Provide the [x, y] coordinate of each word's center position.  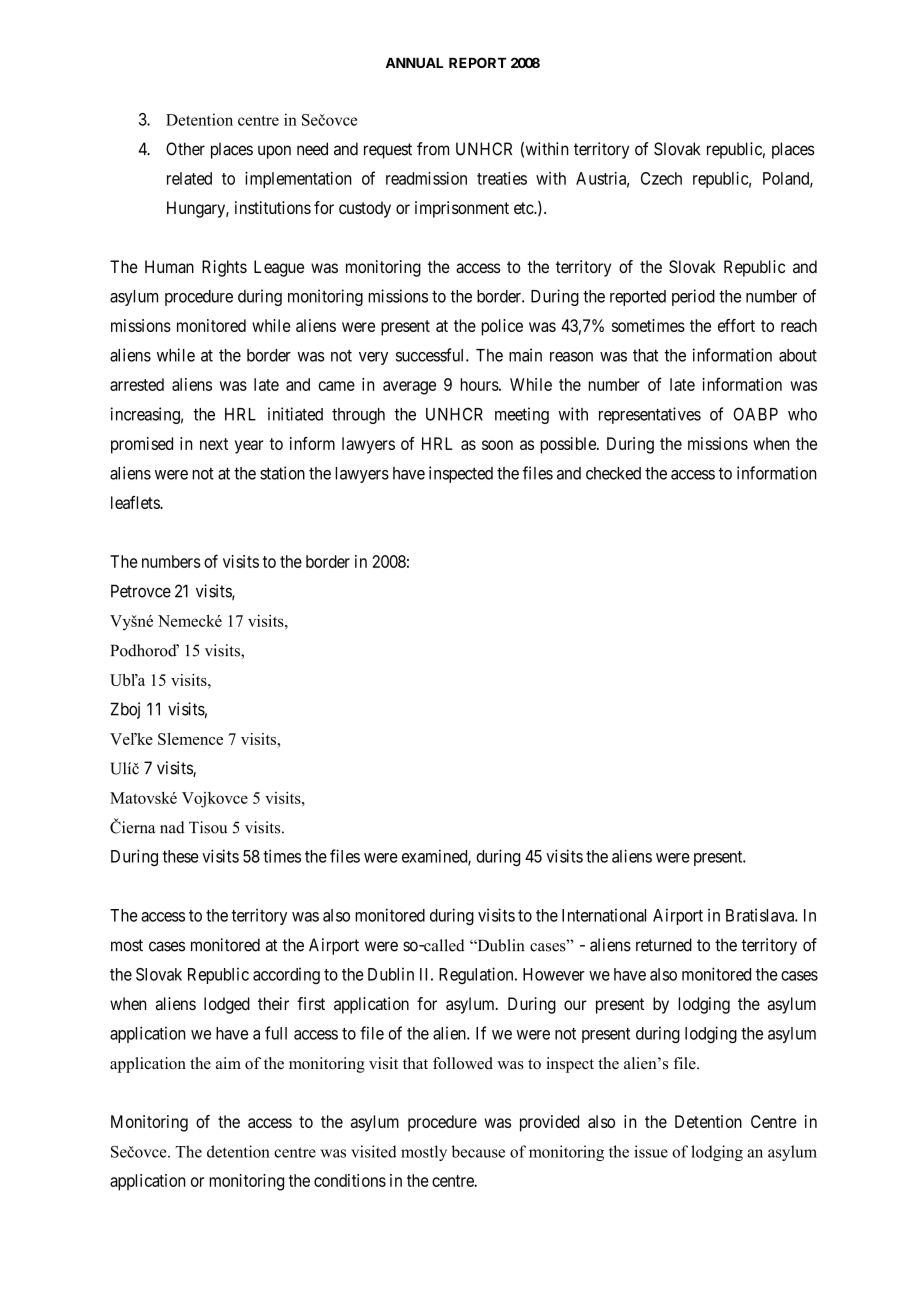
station [282, 473]
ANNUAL [414, 63]
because [478, 1151]
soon [497, 445]
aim [228, 1063]
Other [185, 149]
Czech [661, 178]
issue [651, 1151]
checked [613, 473]
